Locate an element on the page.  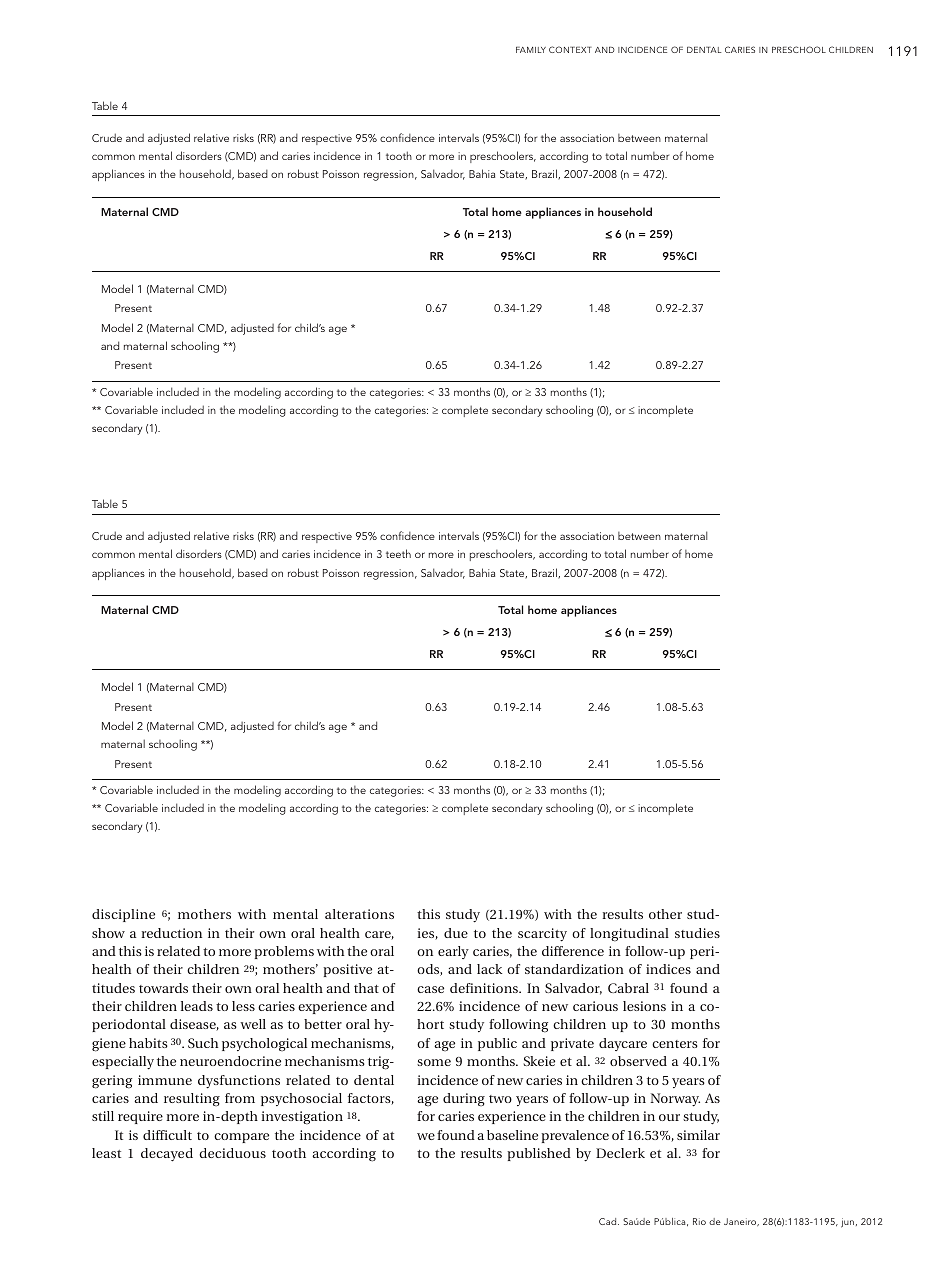
teeth is located at coordinates (398, 553).
